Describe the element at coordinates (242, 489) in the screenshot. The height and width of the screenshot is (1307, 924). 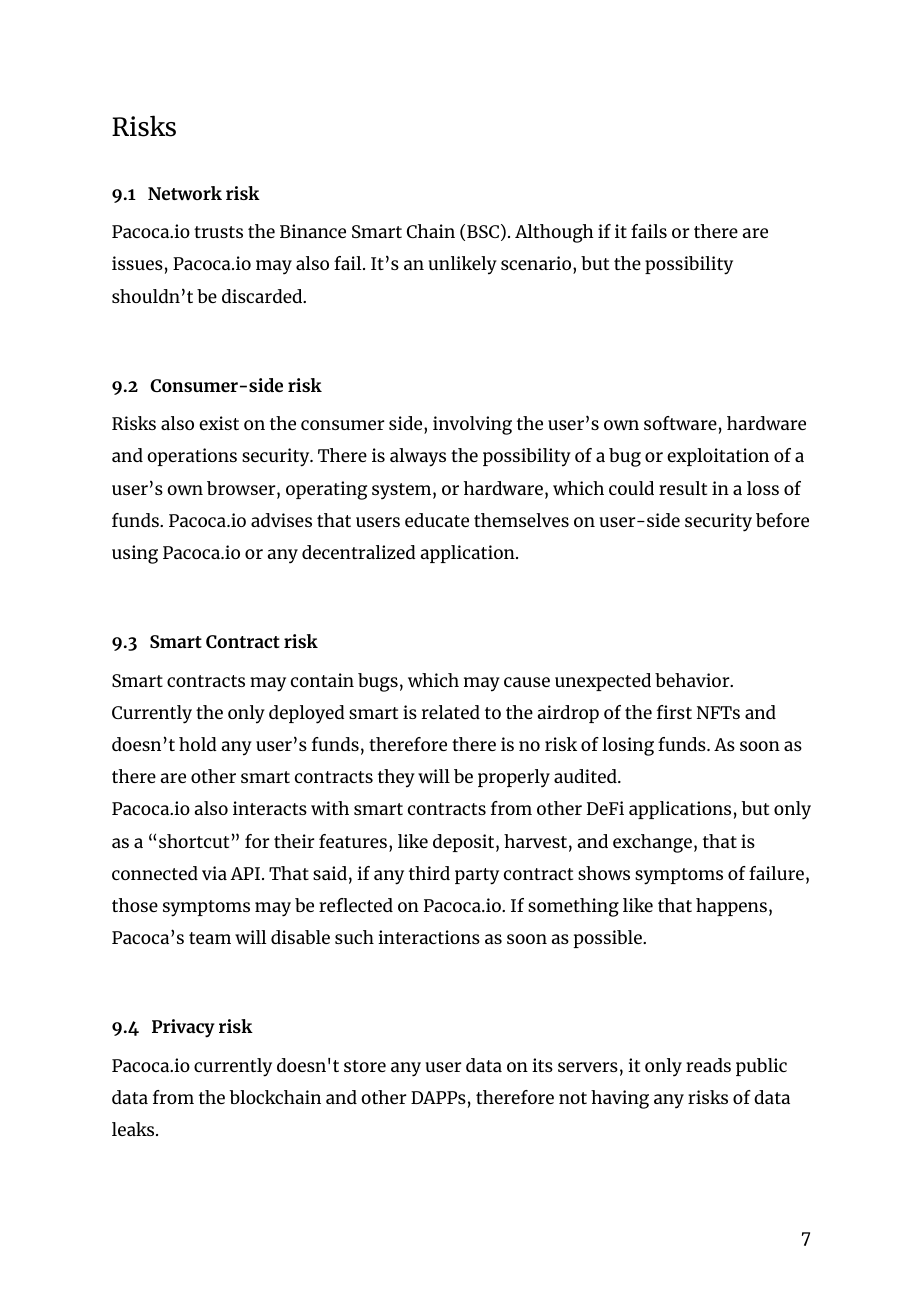
I see `browser` at that location.
